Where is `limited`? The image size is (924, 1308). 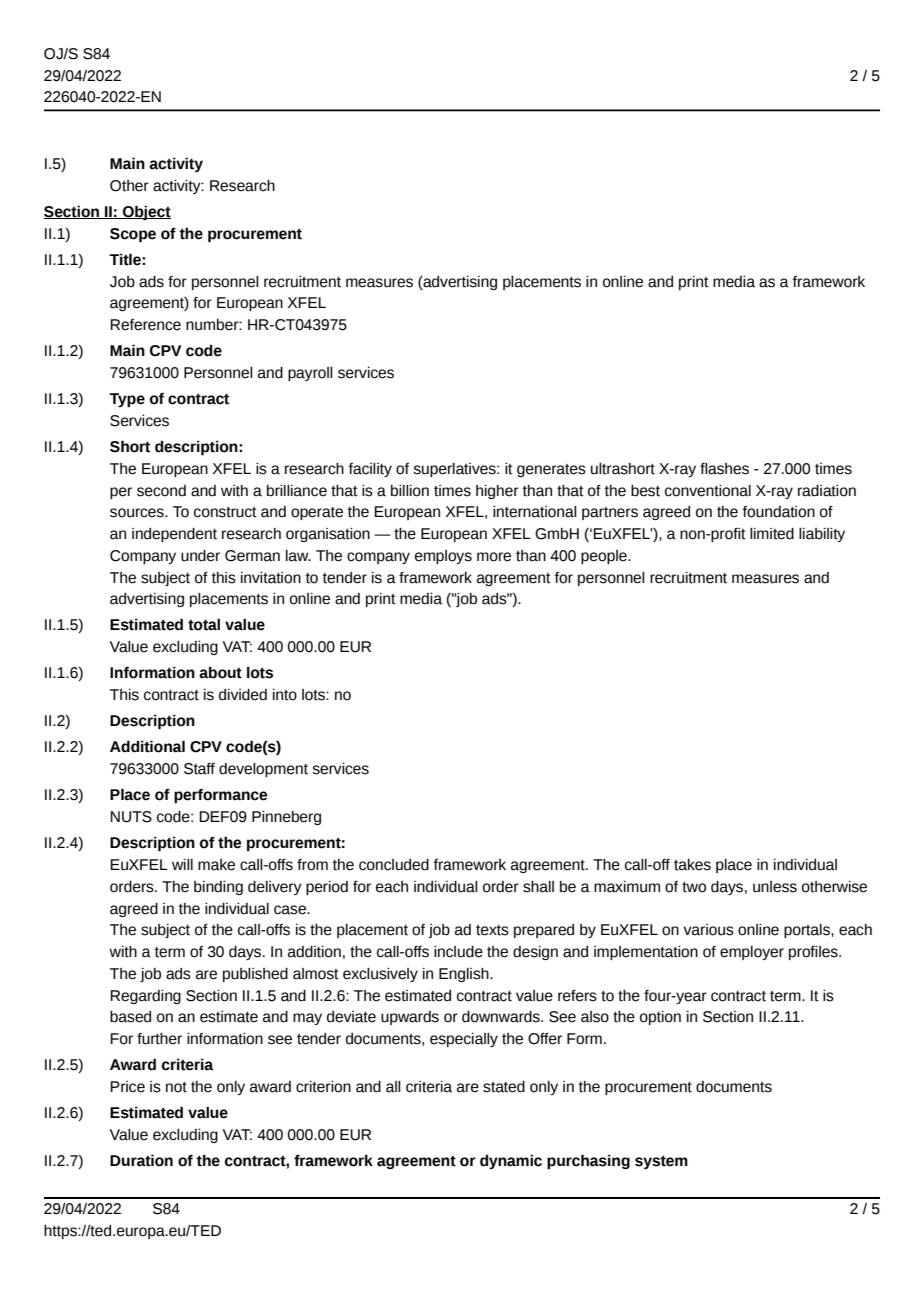
limited is located at coordinates (772, 534).
